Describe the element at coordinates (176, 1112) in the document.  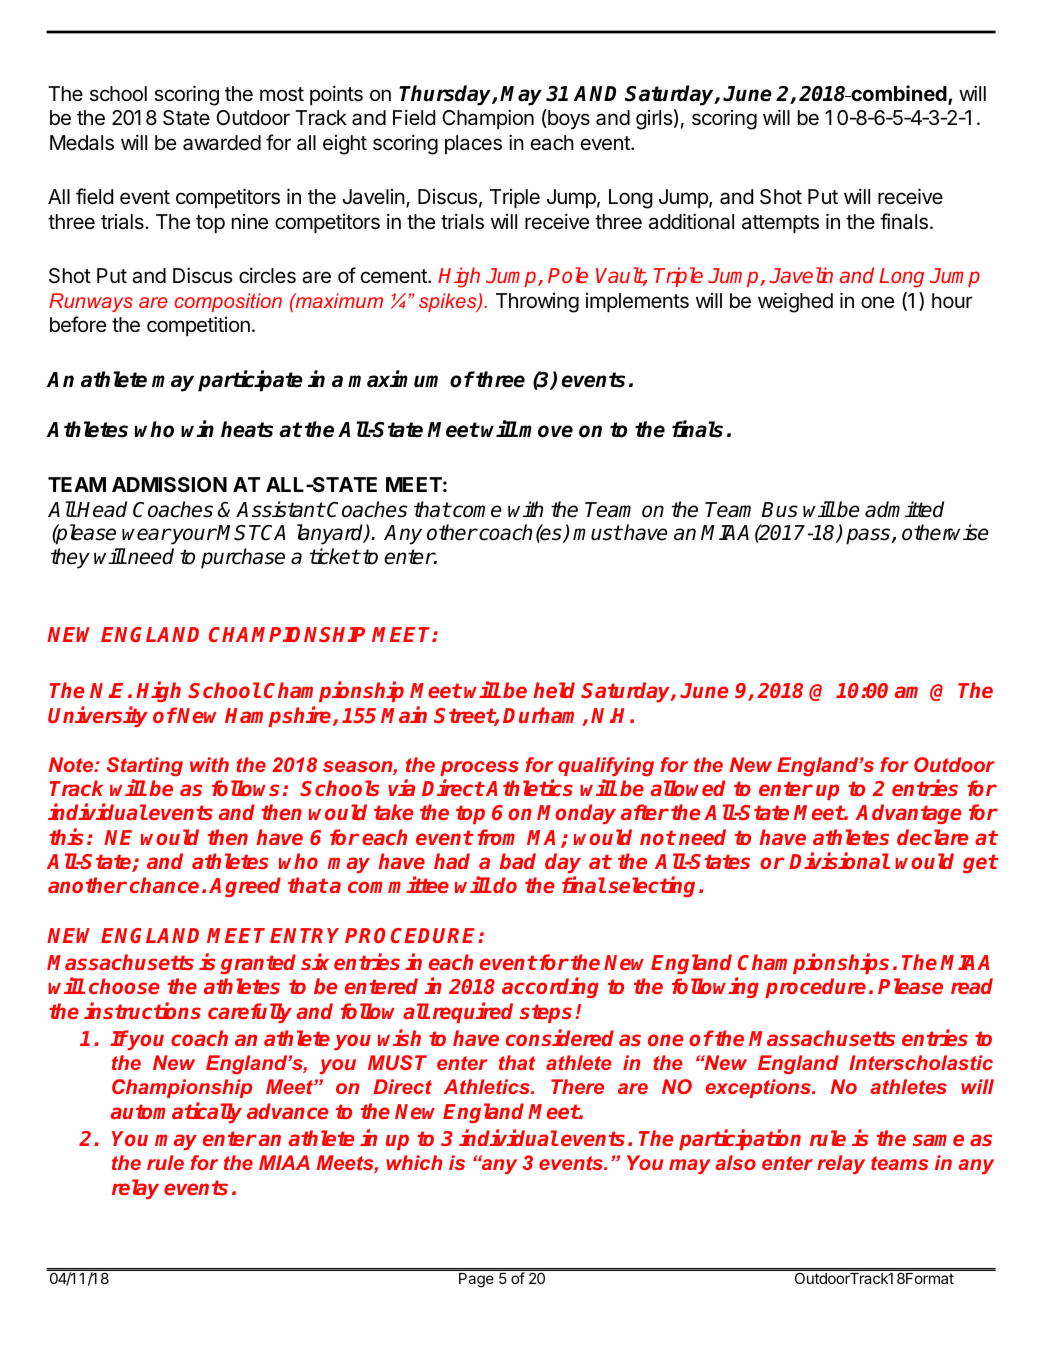
I see `automatically` at that location.
